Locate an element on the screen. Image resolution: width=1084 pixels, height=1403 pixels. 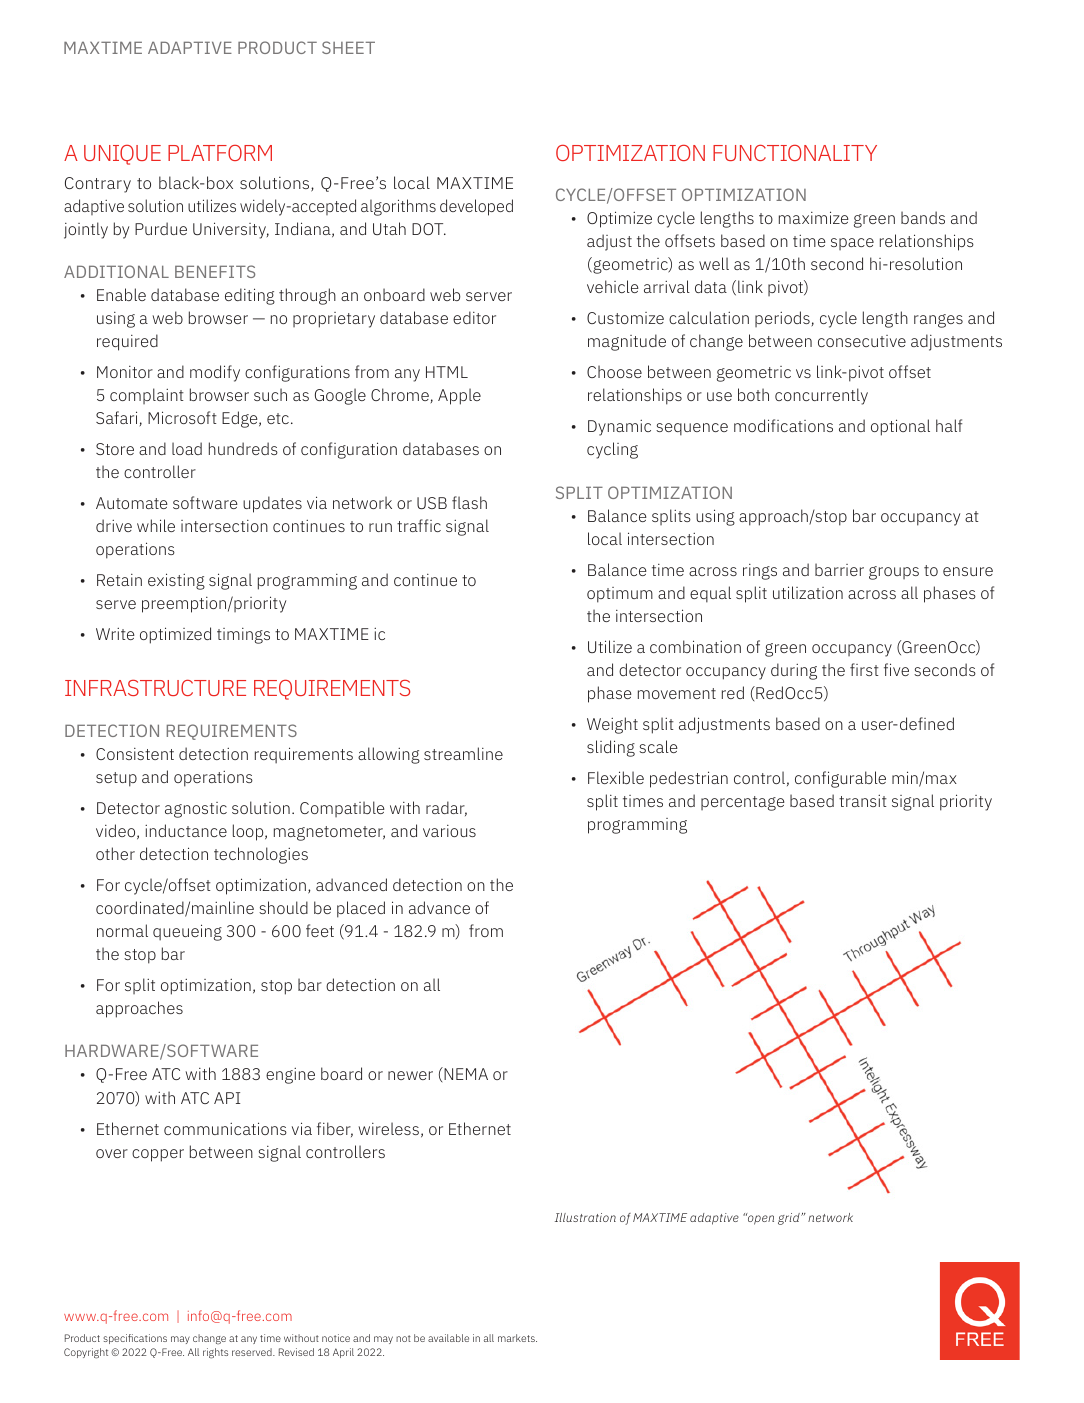
NEMA is located at coordinates (465, 1073).
